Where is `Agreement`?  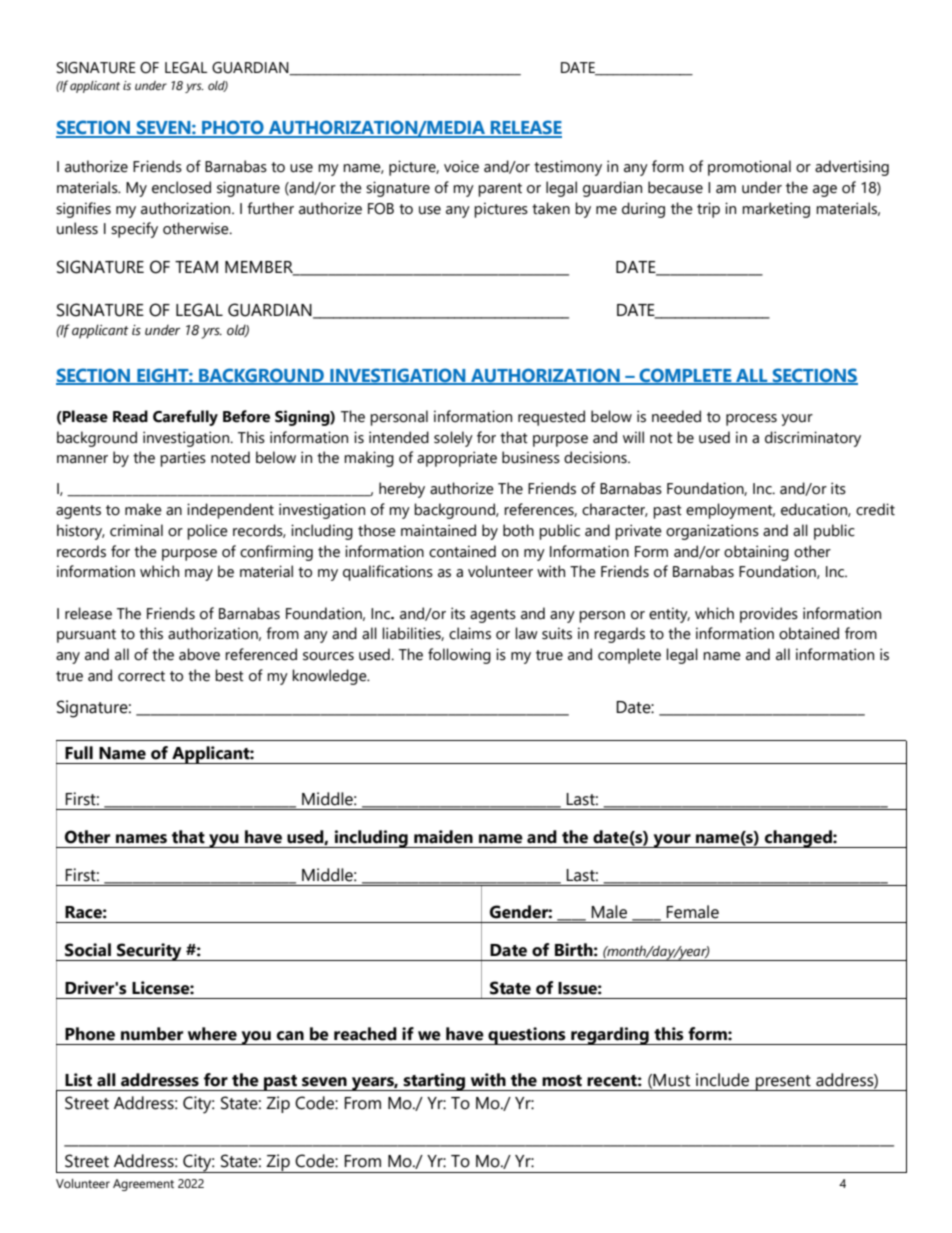 Agreement is located at coordinates (143, 1185).
